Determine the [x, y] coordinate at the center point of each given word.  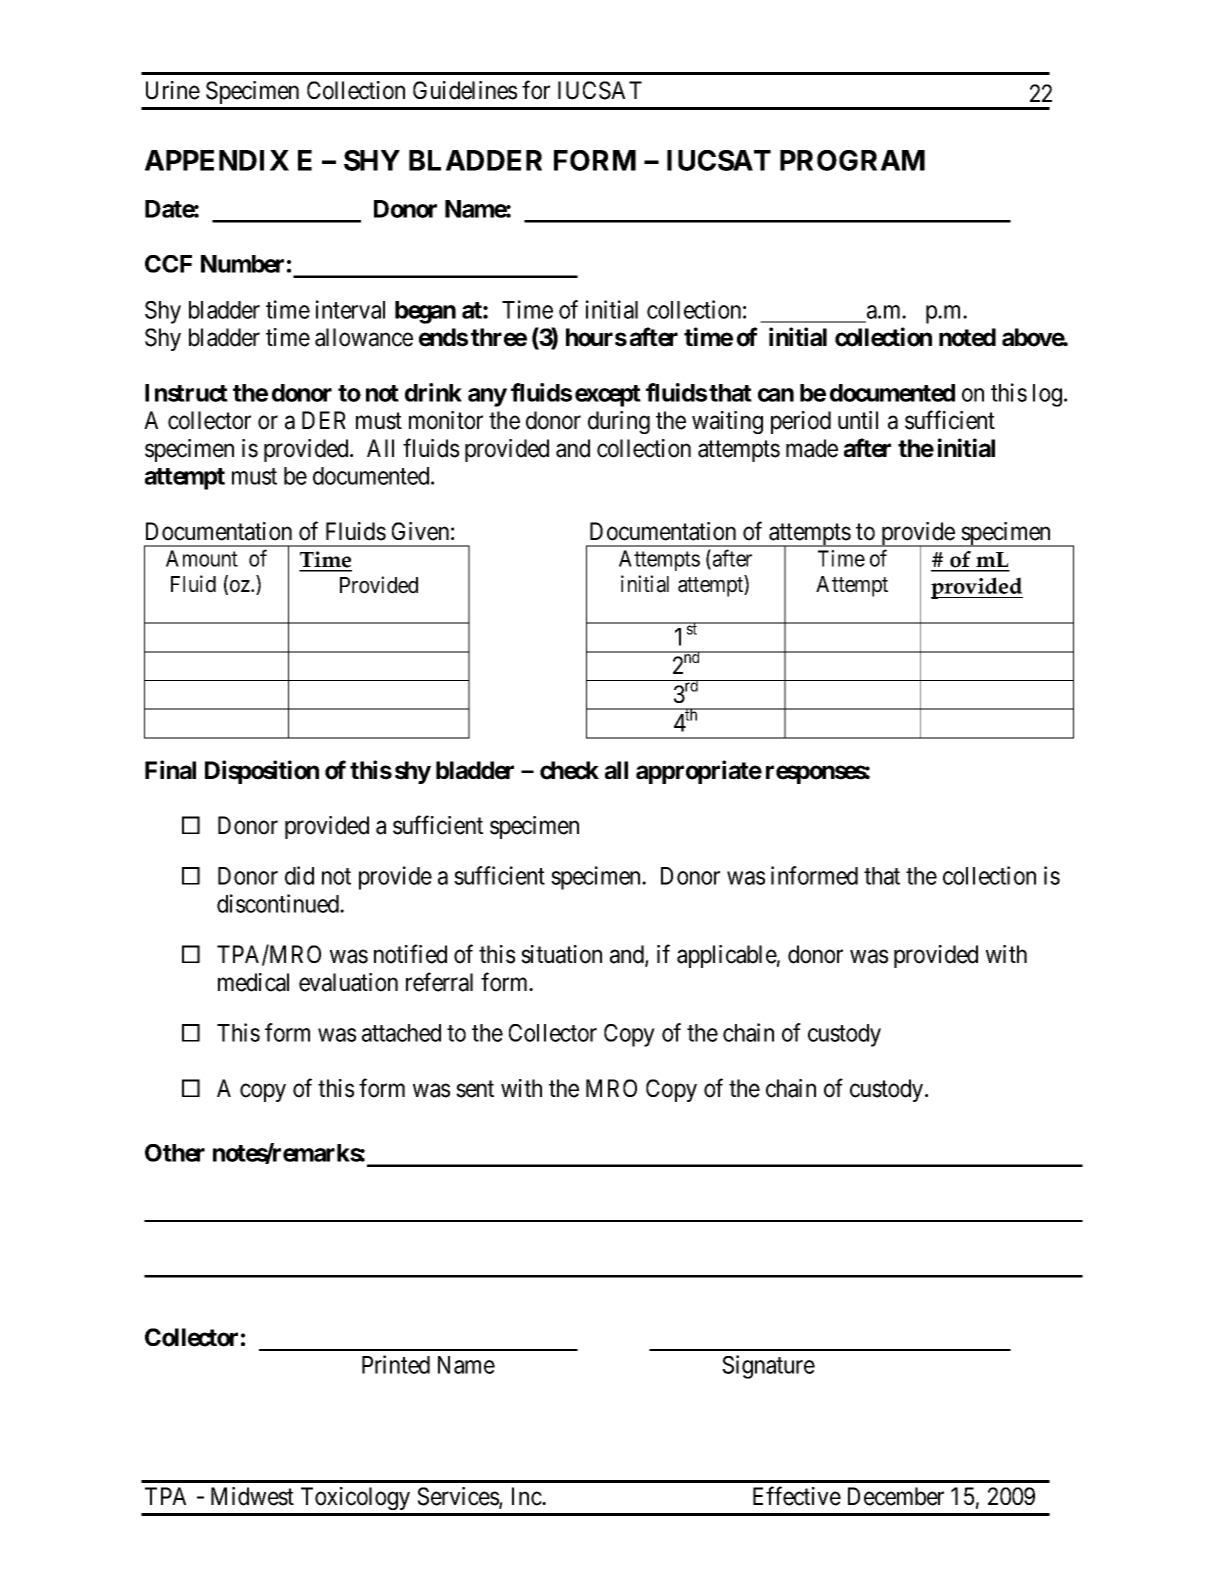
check [569, 770]
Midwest [252, 1496]
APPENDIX [217, 160]
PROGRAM [852, 160]
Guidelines [465, 90]
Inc [527, 1496]
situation [561, 954]
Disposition [262, 772]
